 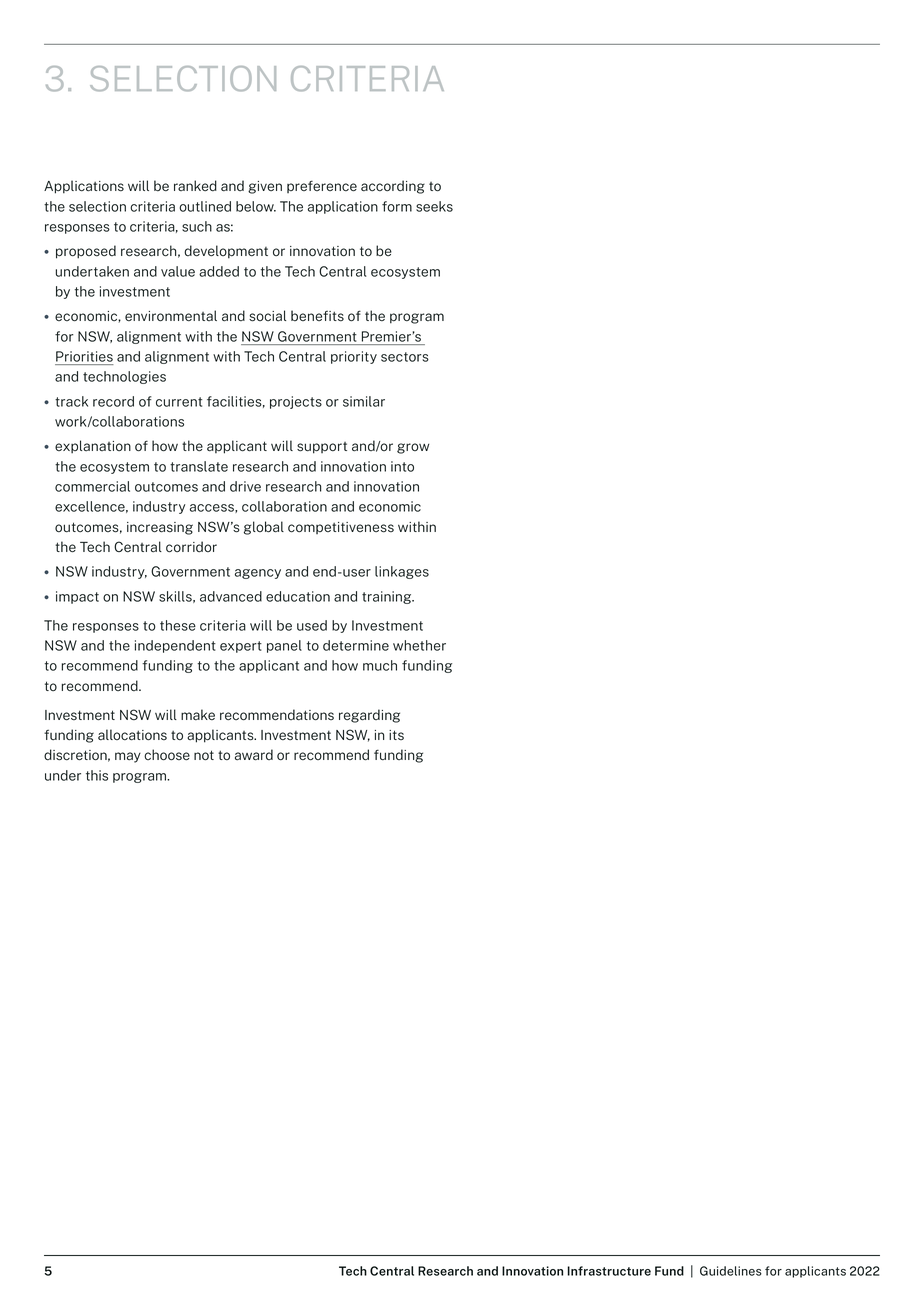 What do you see at coordinates (731, 1271) in the document?
I see `Guidelines` at bounding box center [731, 1271].
